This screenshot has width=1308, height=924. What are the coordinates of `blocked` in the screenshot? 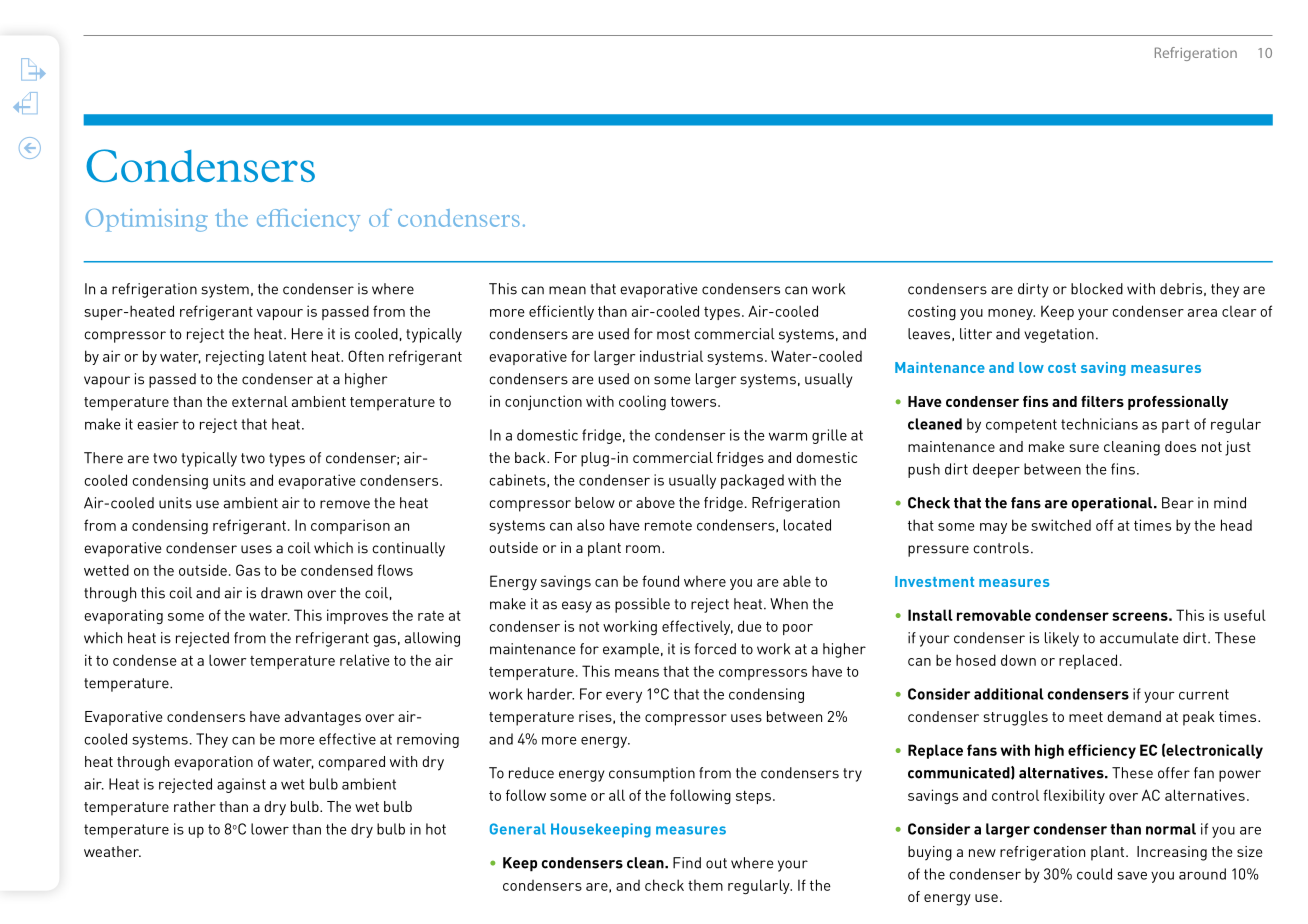 It's located at (1097, 289).
